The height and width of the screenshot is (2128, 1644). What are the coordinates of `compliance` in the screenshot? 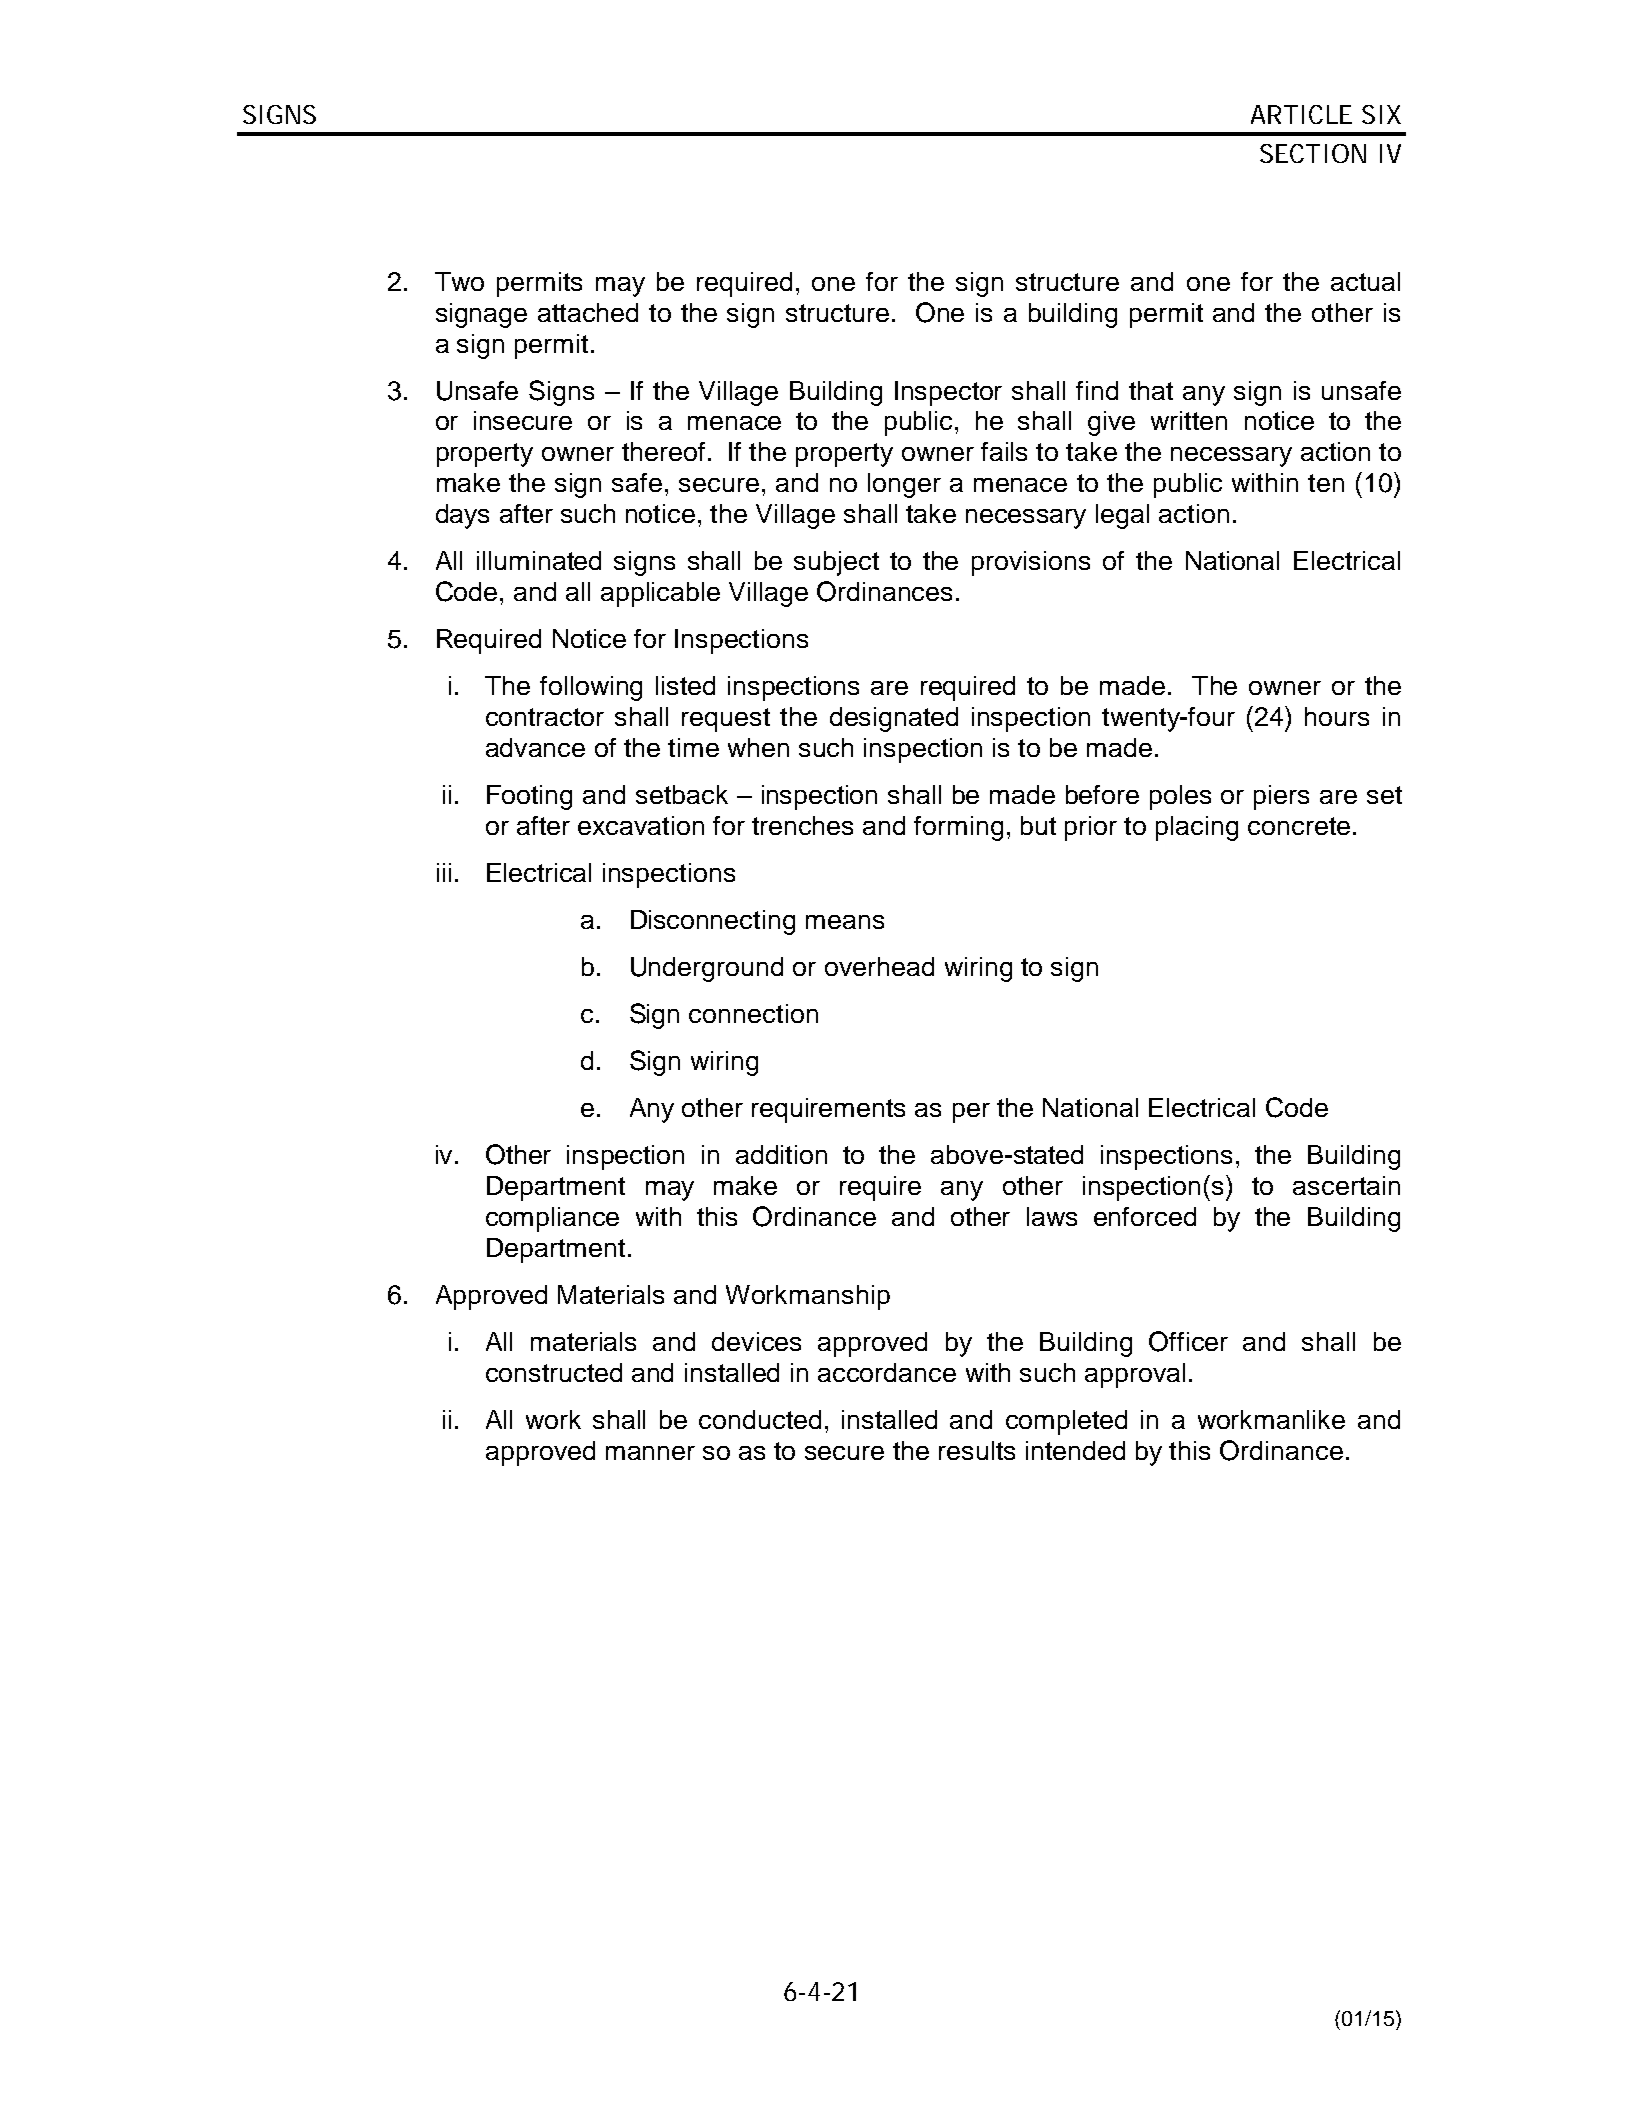 It's located at (552, 1219).
